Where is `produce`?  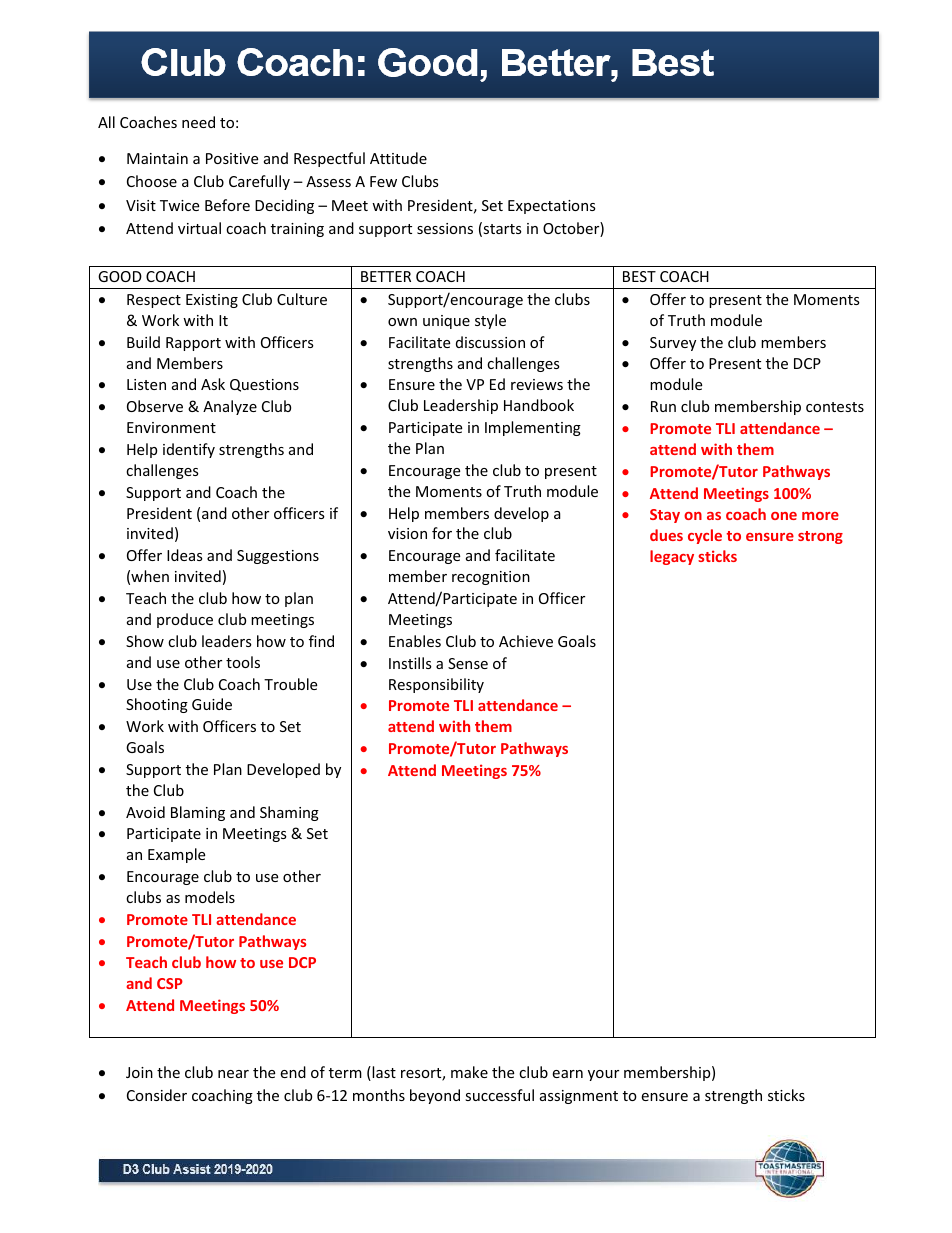 produce is located at coordinates (185, 620).
